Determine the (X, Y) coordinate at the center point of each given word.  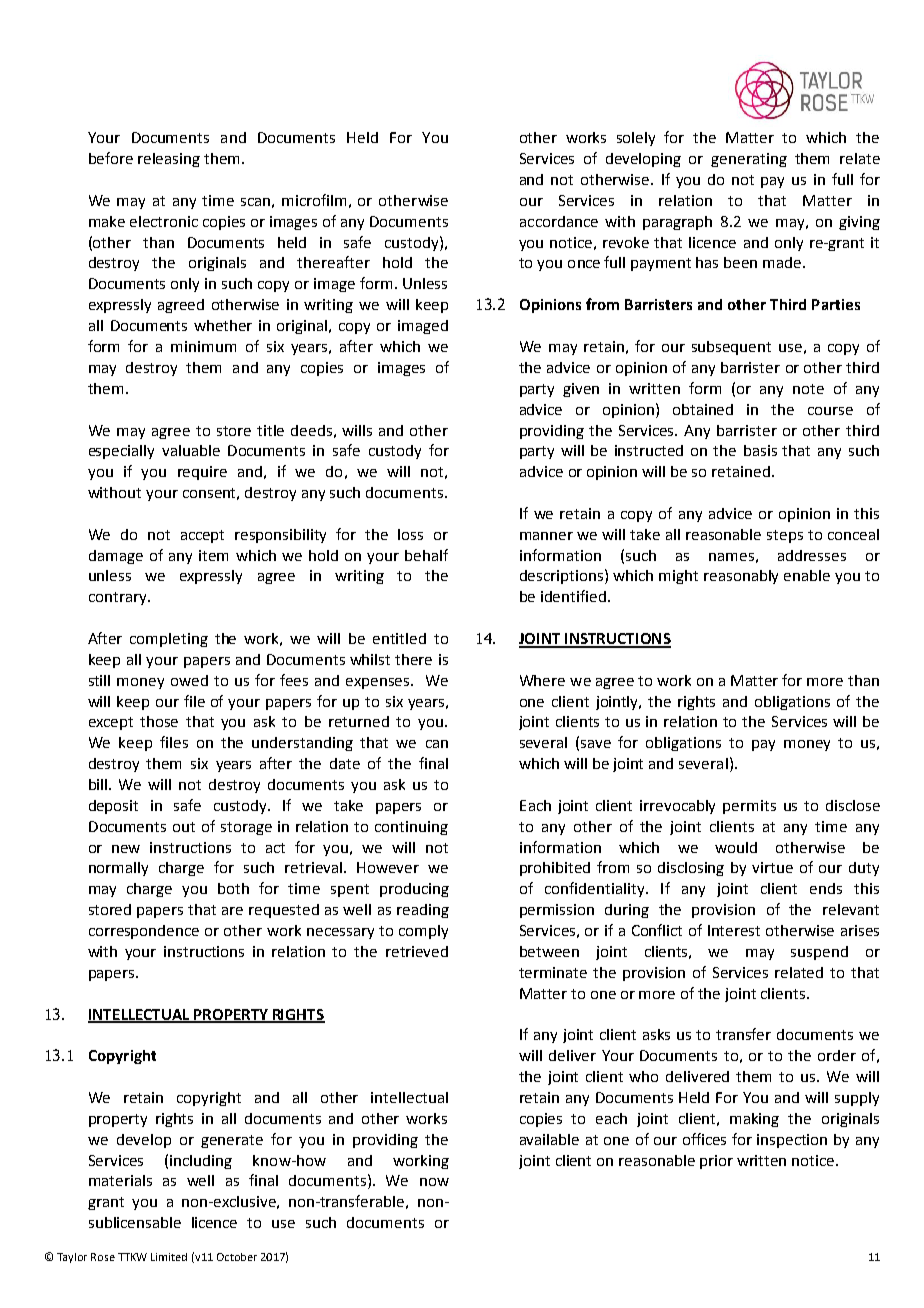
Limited (169, 1257)
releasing (169, 160)
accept (202, 536)
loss (410, 534)
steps (785, 536)
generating (749, 160)
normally (118, 869)
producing (414, 890)
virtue (772, 867)
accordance (559, 221)
